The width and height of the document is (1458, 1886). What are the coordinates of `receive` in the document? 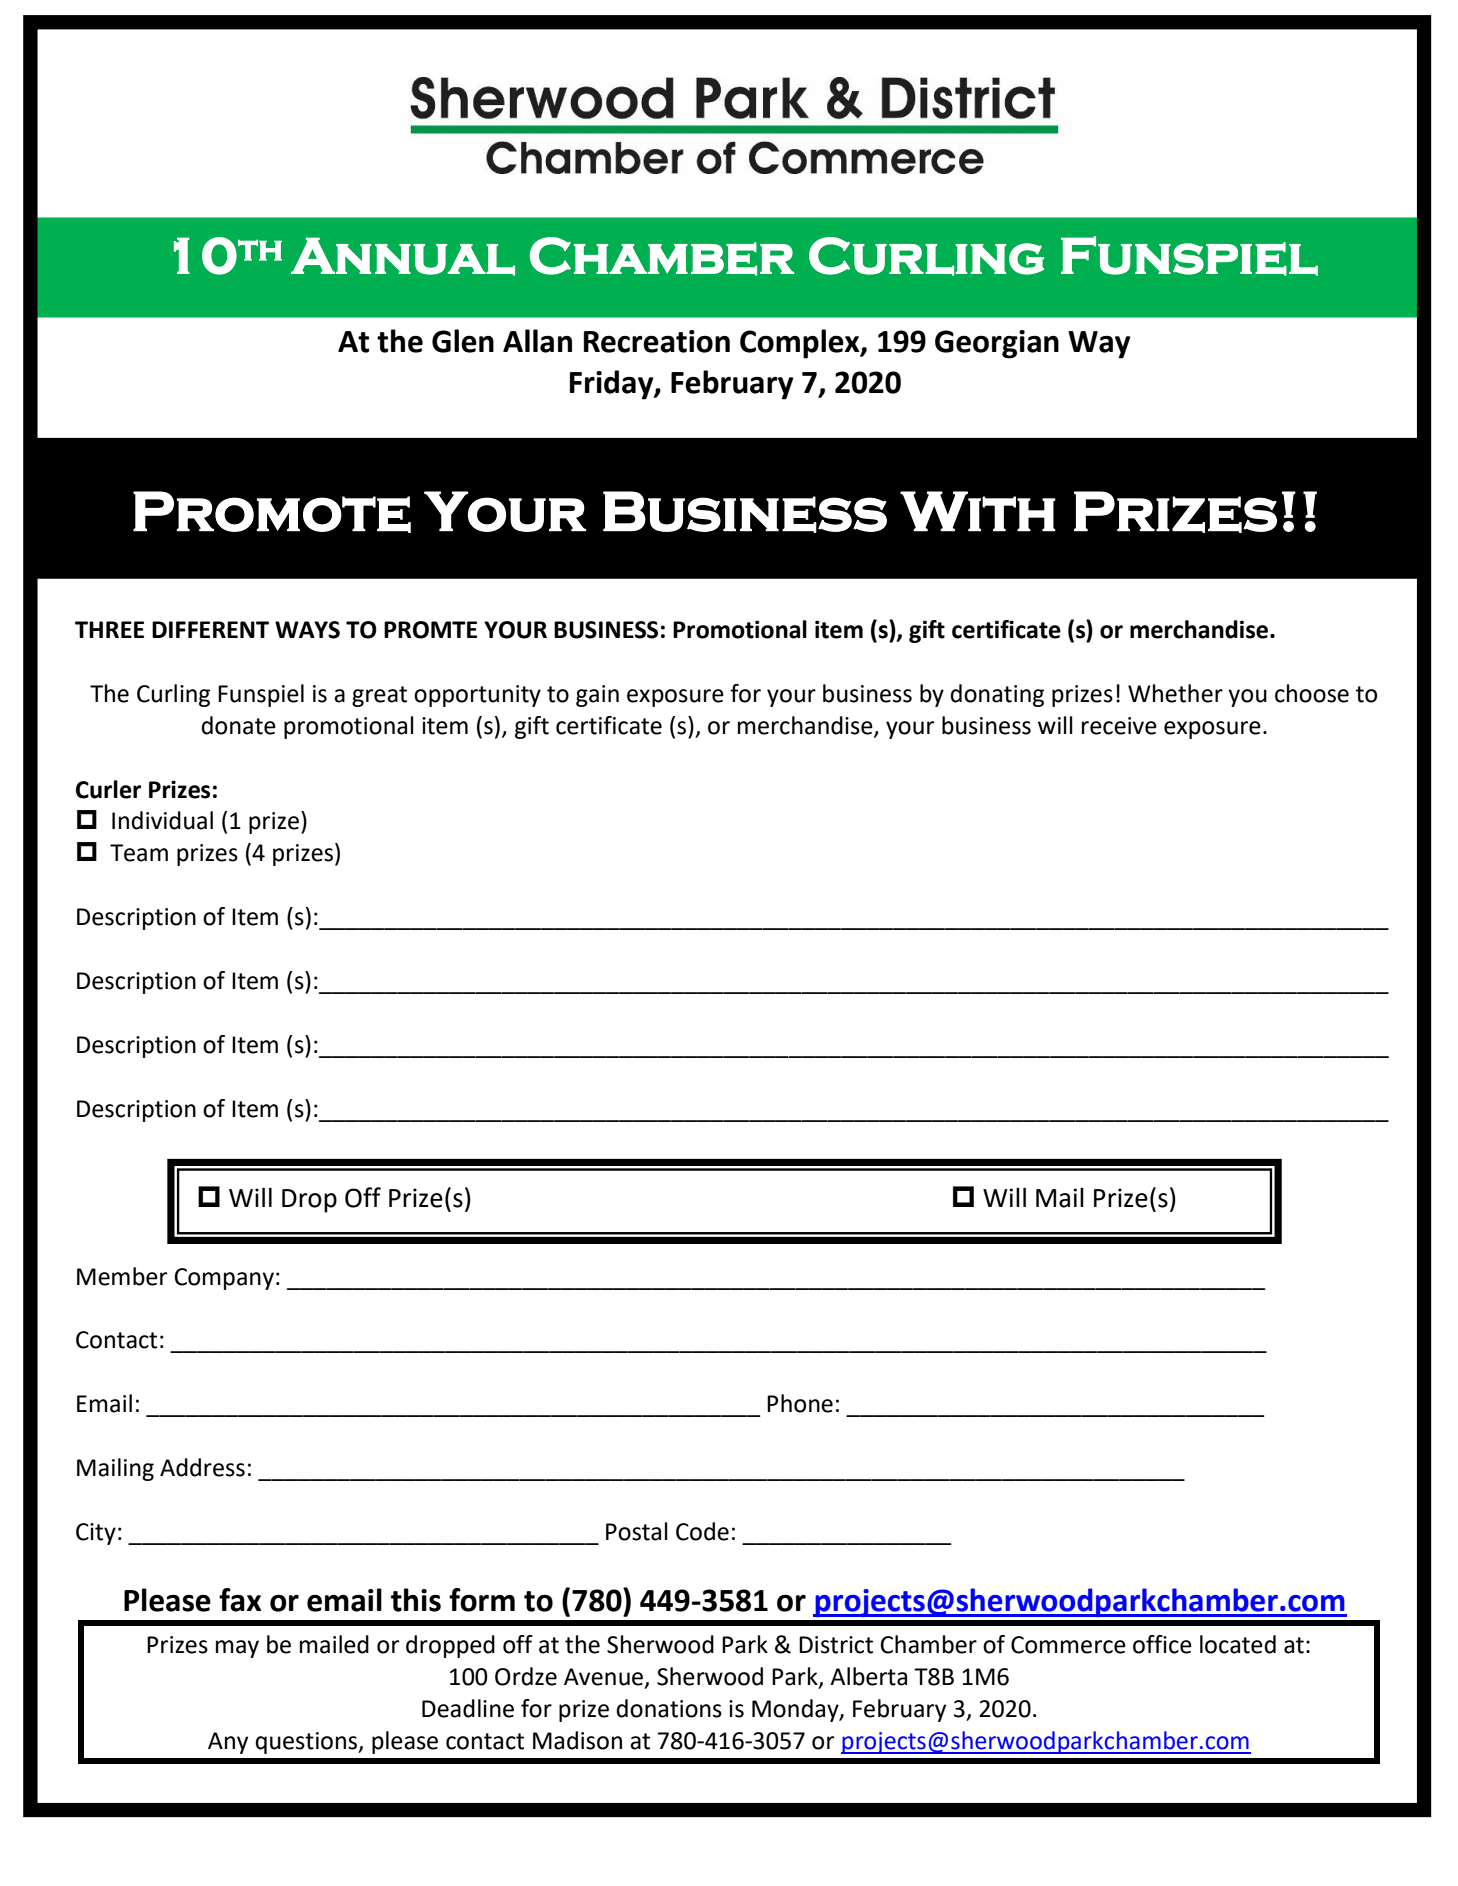 It's located at (1119, 726).
